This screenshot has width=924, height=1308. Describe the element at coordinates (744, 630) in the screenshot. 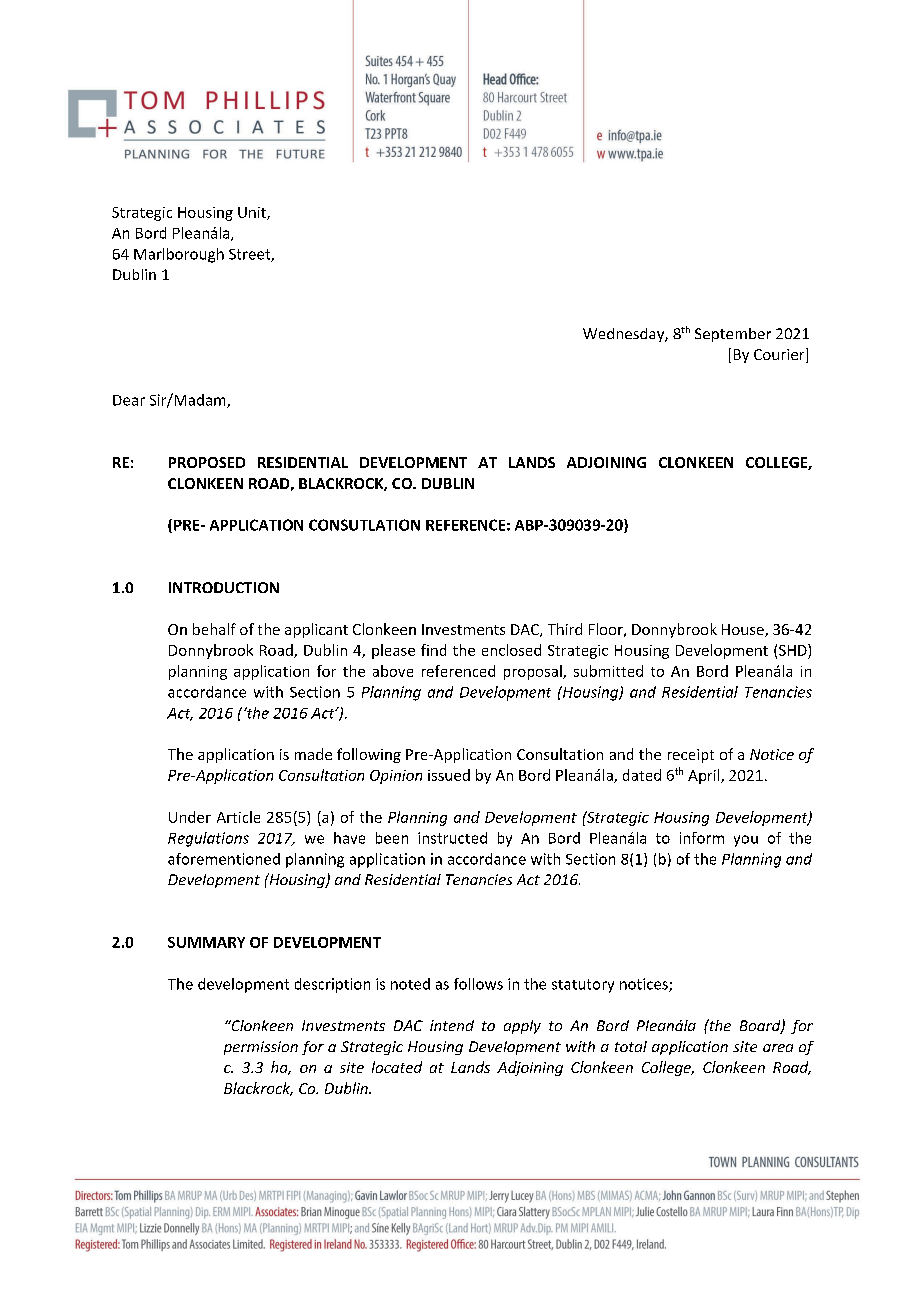

I see `House` at that location.
